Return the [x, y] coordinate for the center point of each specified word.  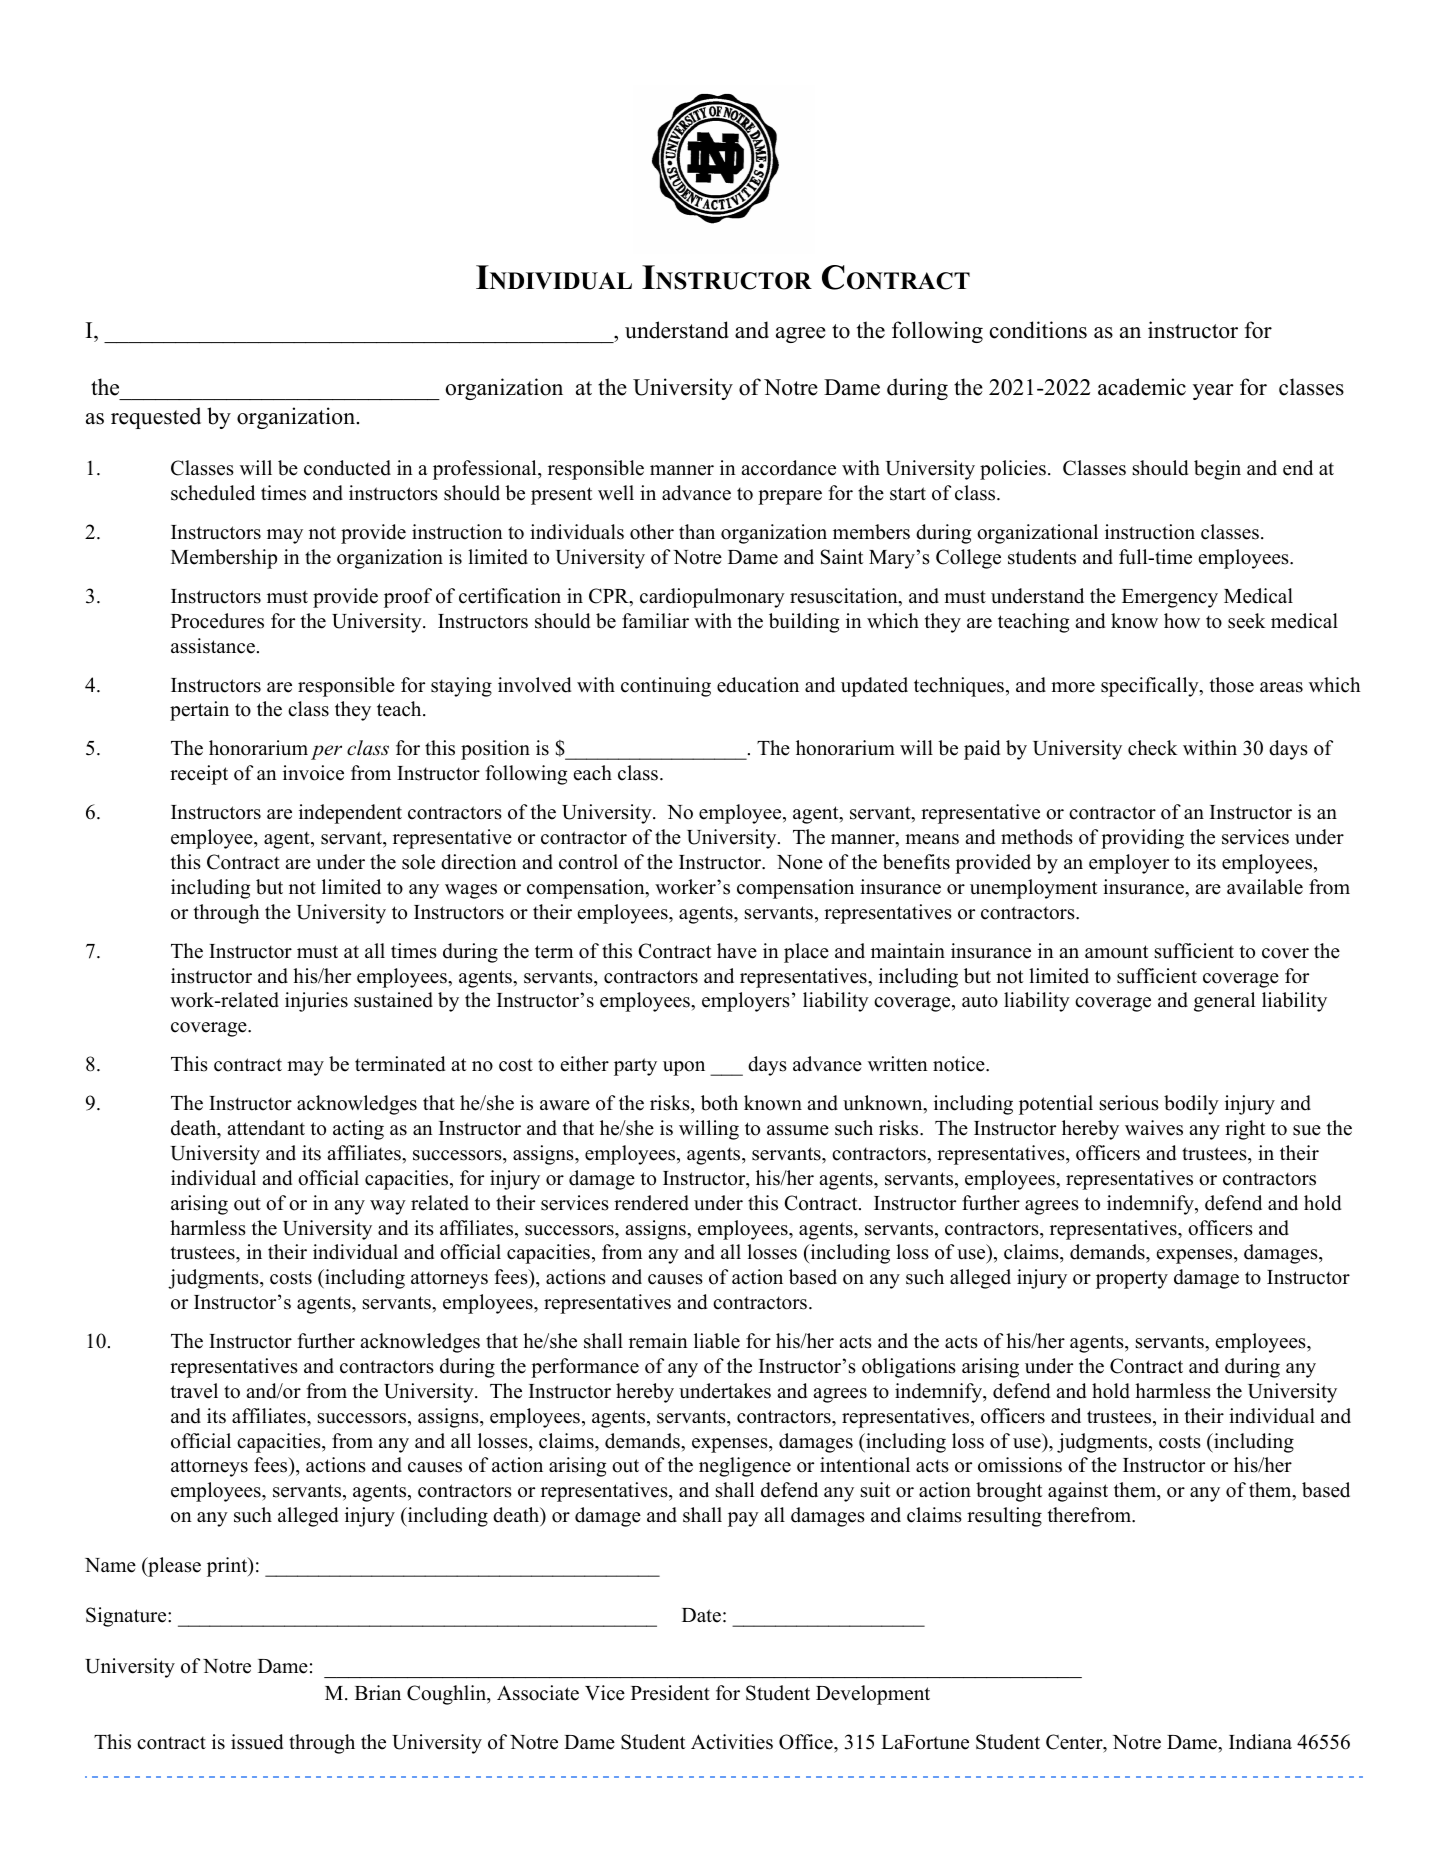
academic [1142, 387]
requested [156, 418]
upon [684, 1068]
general [1224, 1002]
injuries [316, 1002]
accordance [788, 468]
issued [257, 1742]
